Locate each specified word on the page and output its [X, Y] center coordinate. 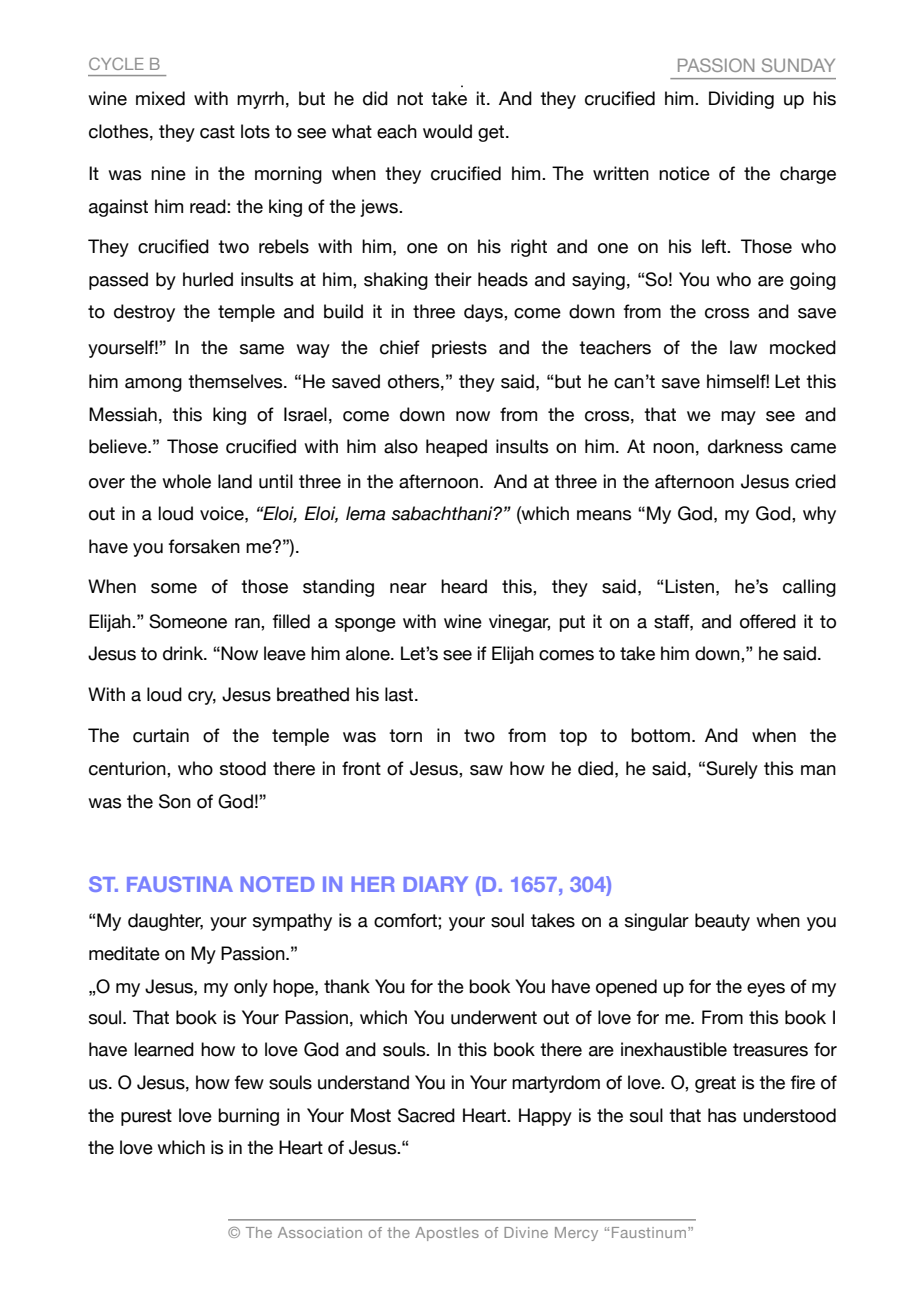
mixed [160, 98]
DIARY [436, 884]
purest [146, 1117]
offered [768, 621]
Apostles [447, 1234]
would [447, 131]
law [743, 347]
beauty [722, 922]
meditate [124, 953]
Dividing [741, 100]
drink [184, 653]
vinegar [519, 623]
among [153, 385]
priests [459, 349]
